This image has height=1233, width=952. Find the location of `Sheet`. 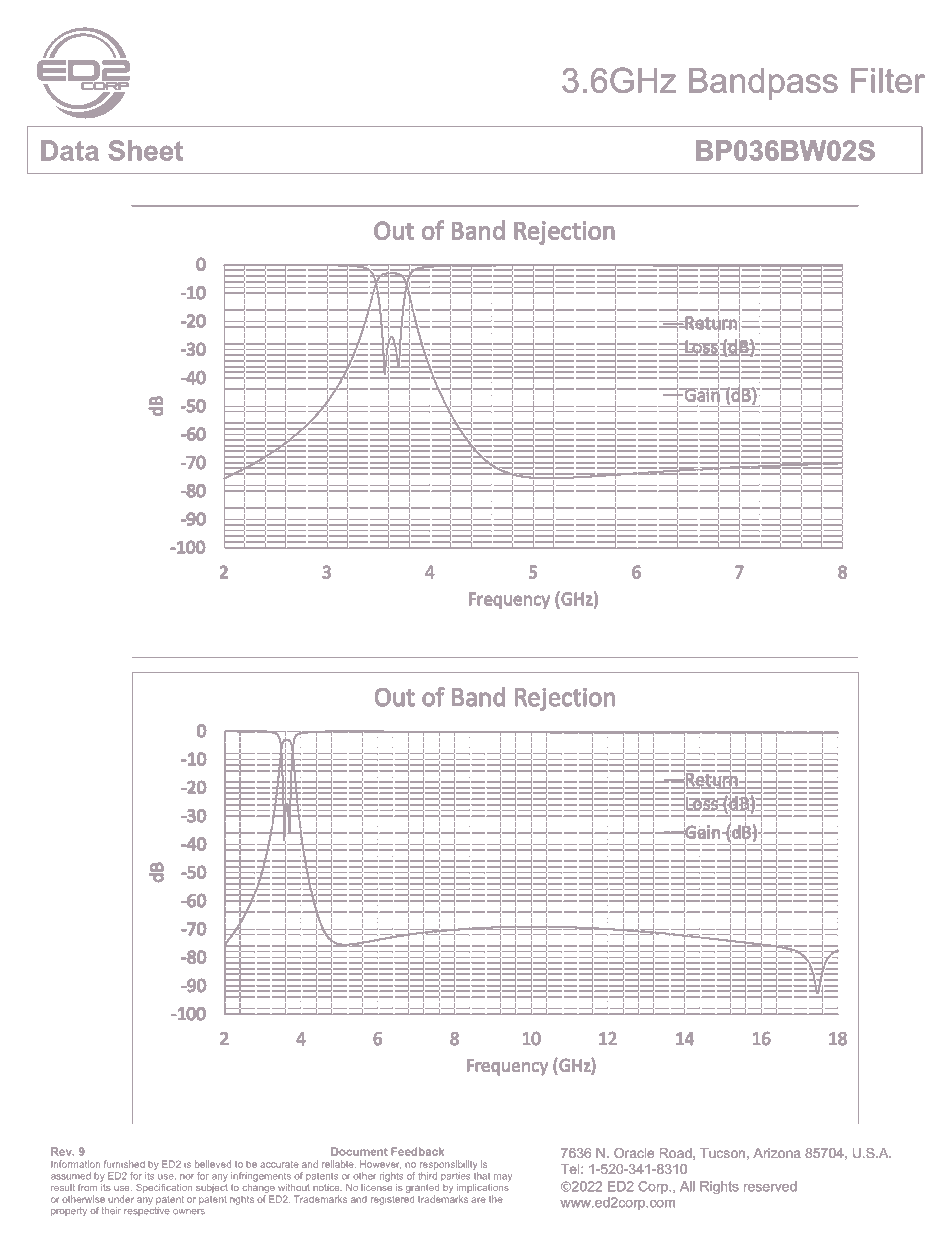

Sheet is located at coordinates (145, 150).
